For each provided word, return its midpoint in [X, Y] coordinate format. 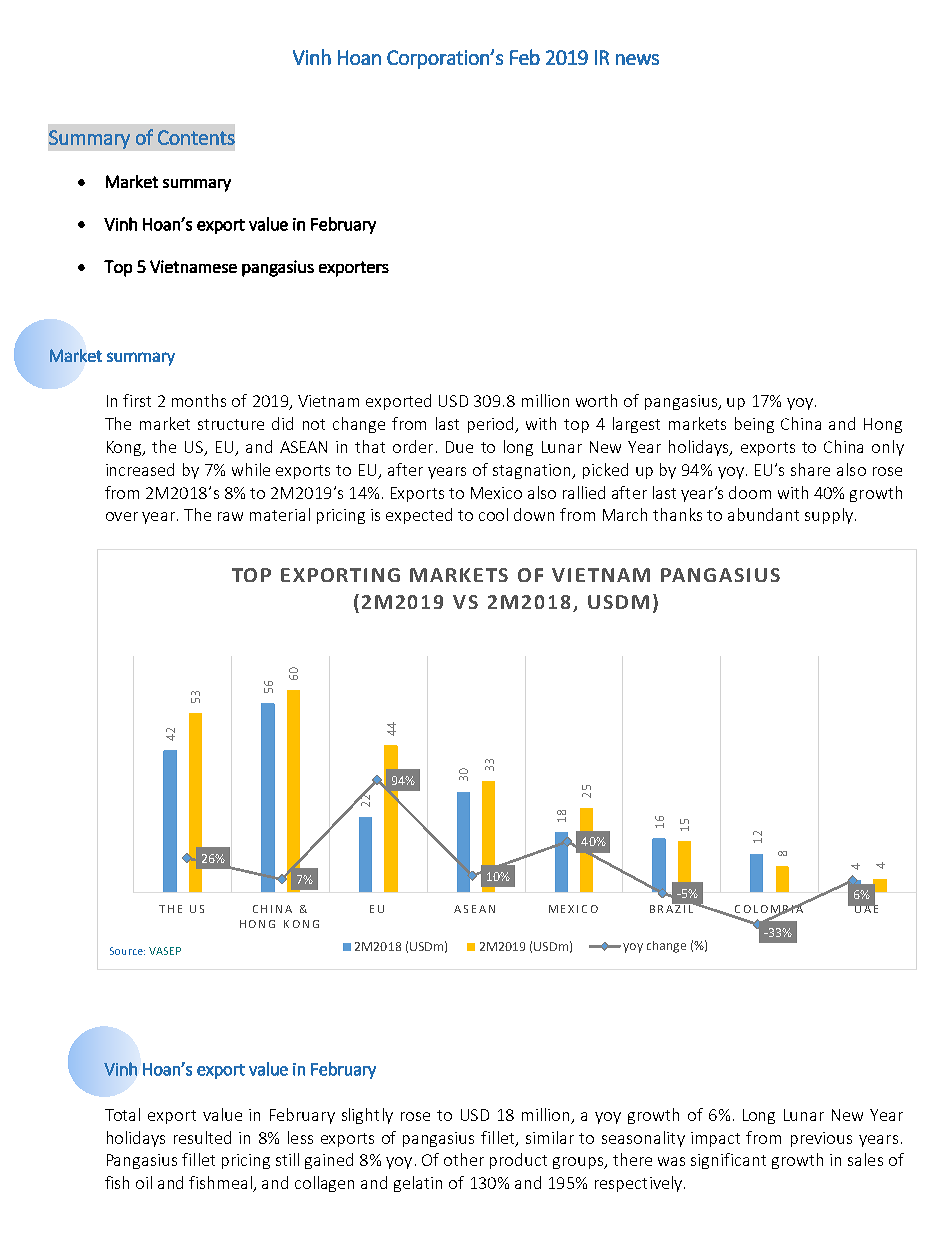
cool [493, 514]
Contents [196, 137]
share [810, 469]
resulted [202, 1137]
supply [829, 516]
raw [230, 516]
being [754, 425]
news [637, 59]
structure [231, 424]
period [492, 425]
